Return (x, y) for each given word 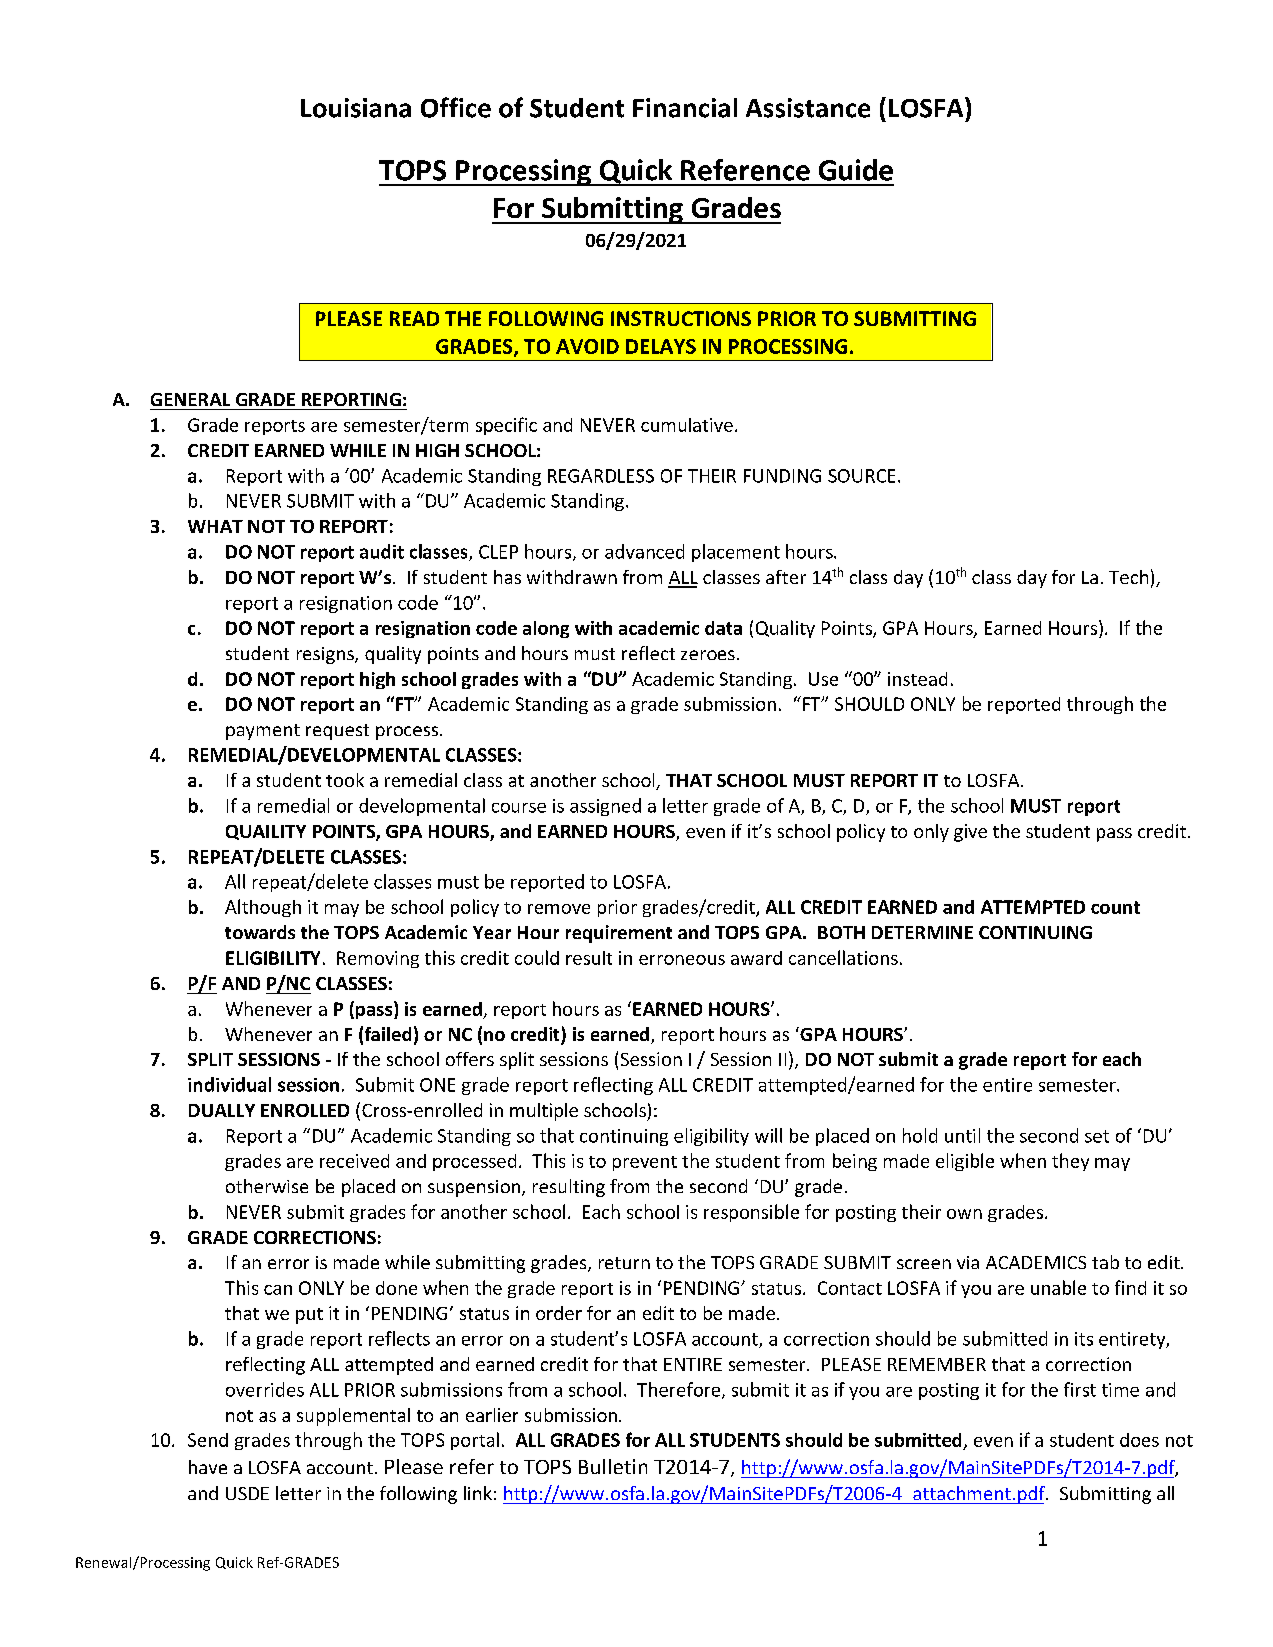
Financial (685, 108)
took (345, 780)
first (1080, 1389)
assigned (605, 807)
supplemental (353, 1417)
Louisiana (356, 108)
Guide (856, 170)
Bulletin (613, 1466)
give (970, 833)
